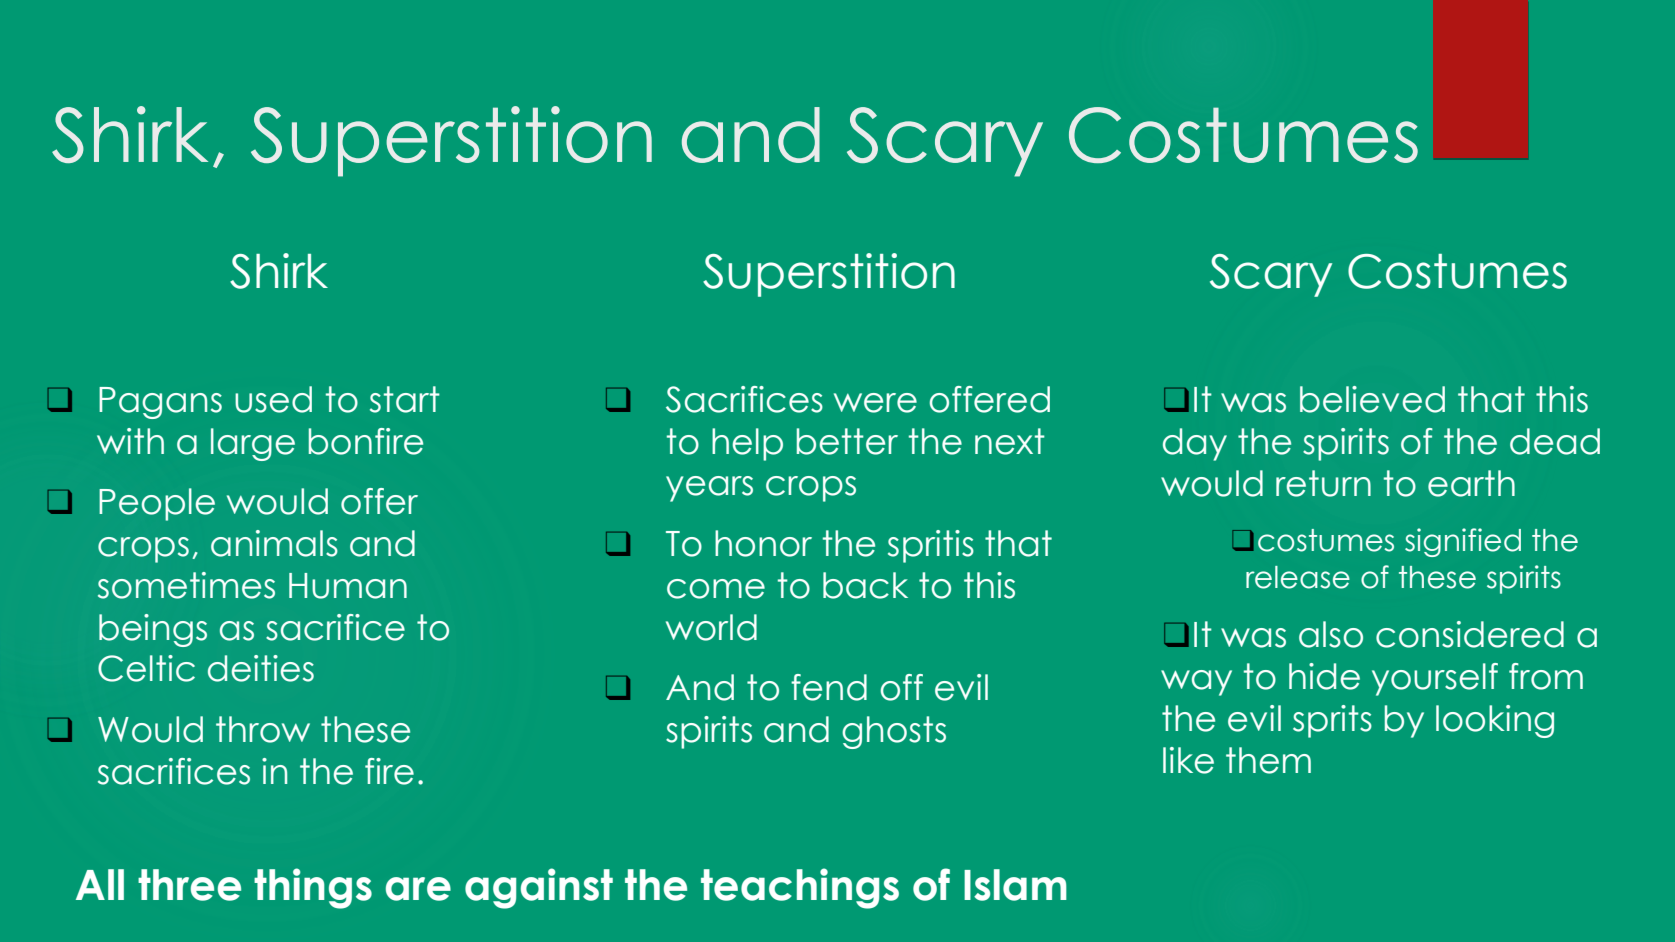  I want to click on things, so click(313, 888).
